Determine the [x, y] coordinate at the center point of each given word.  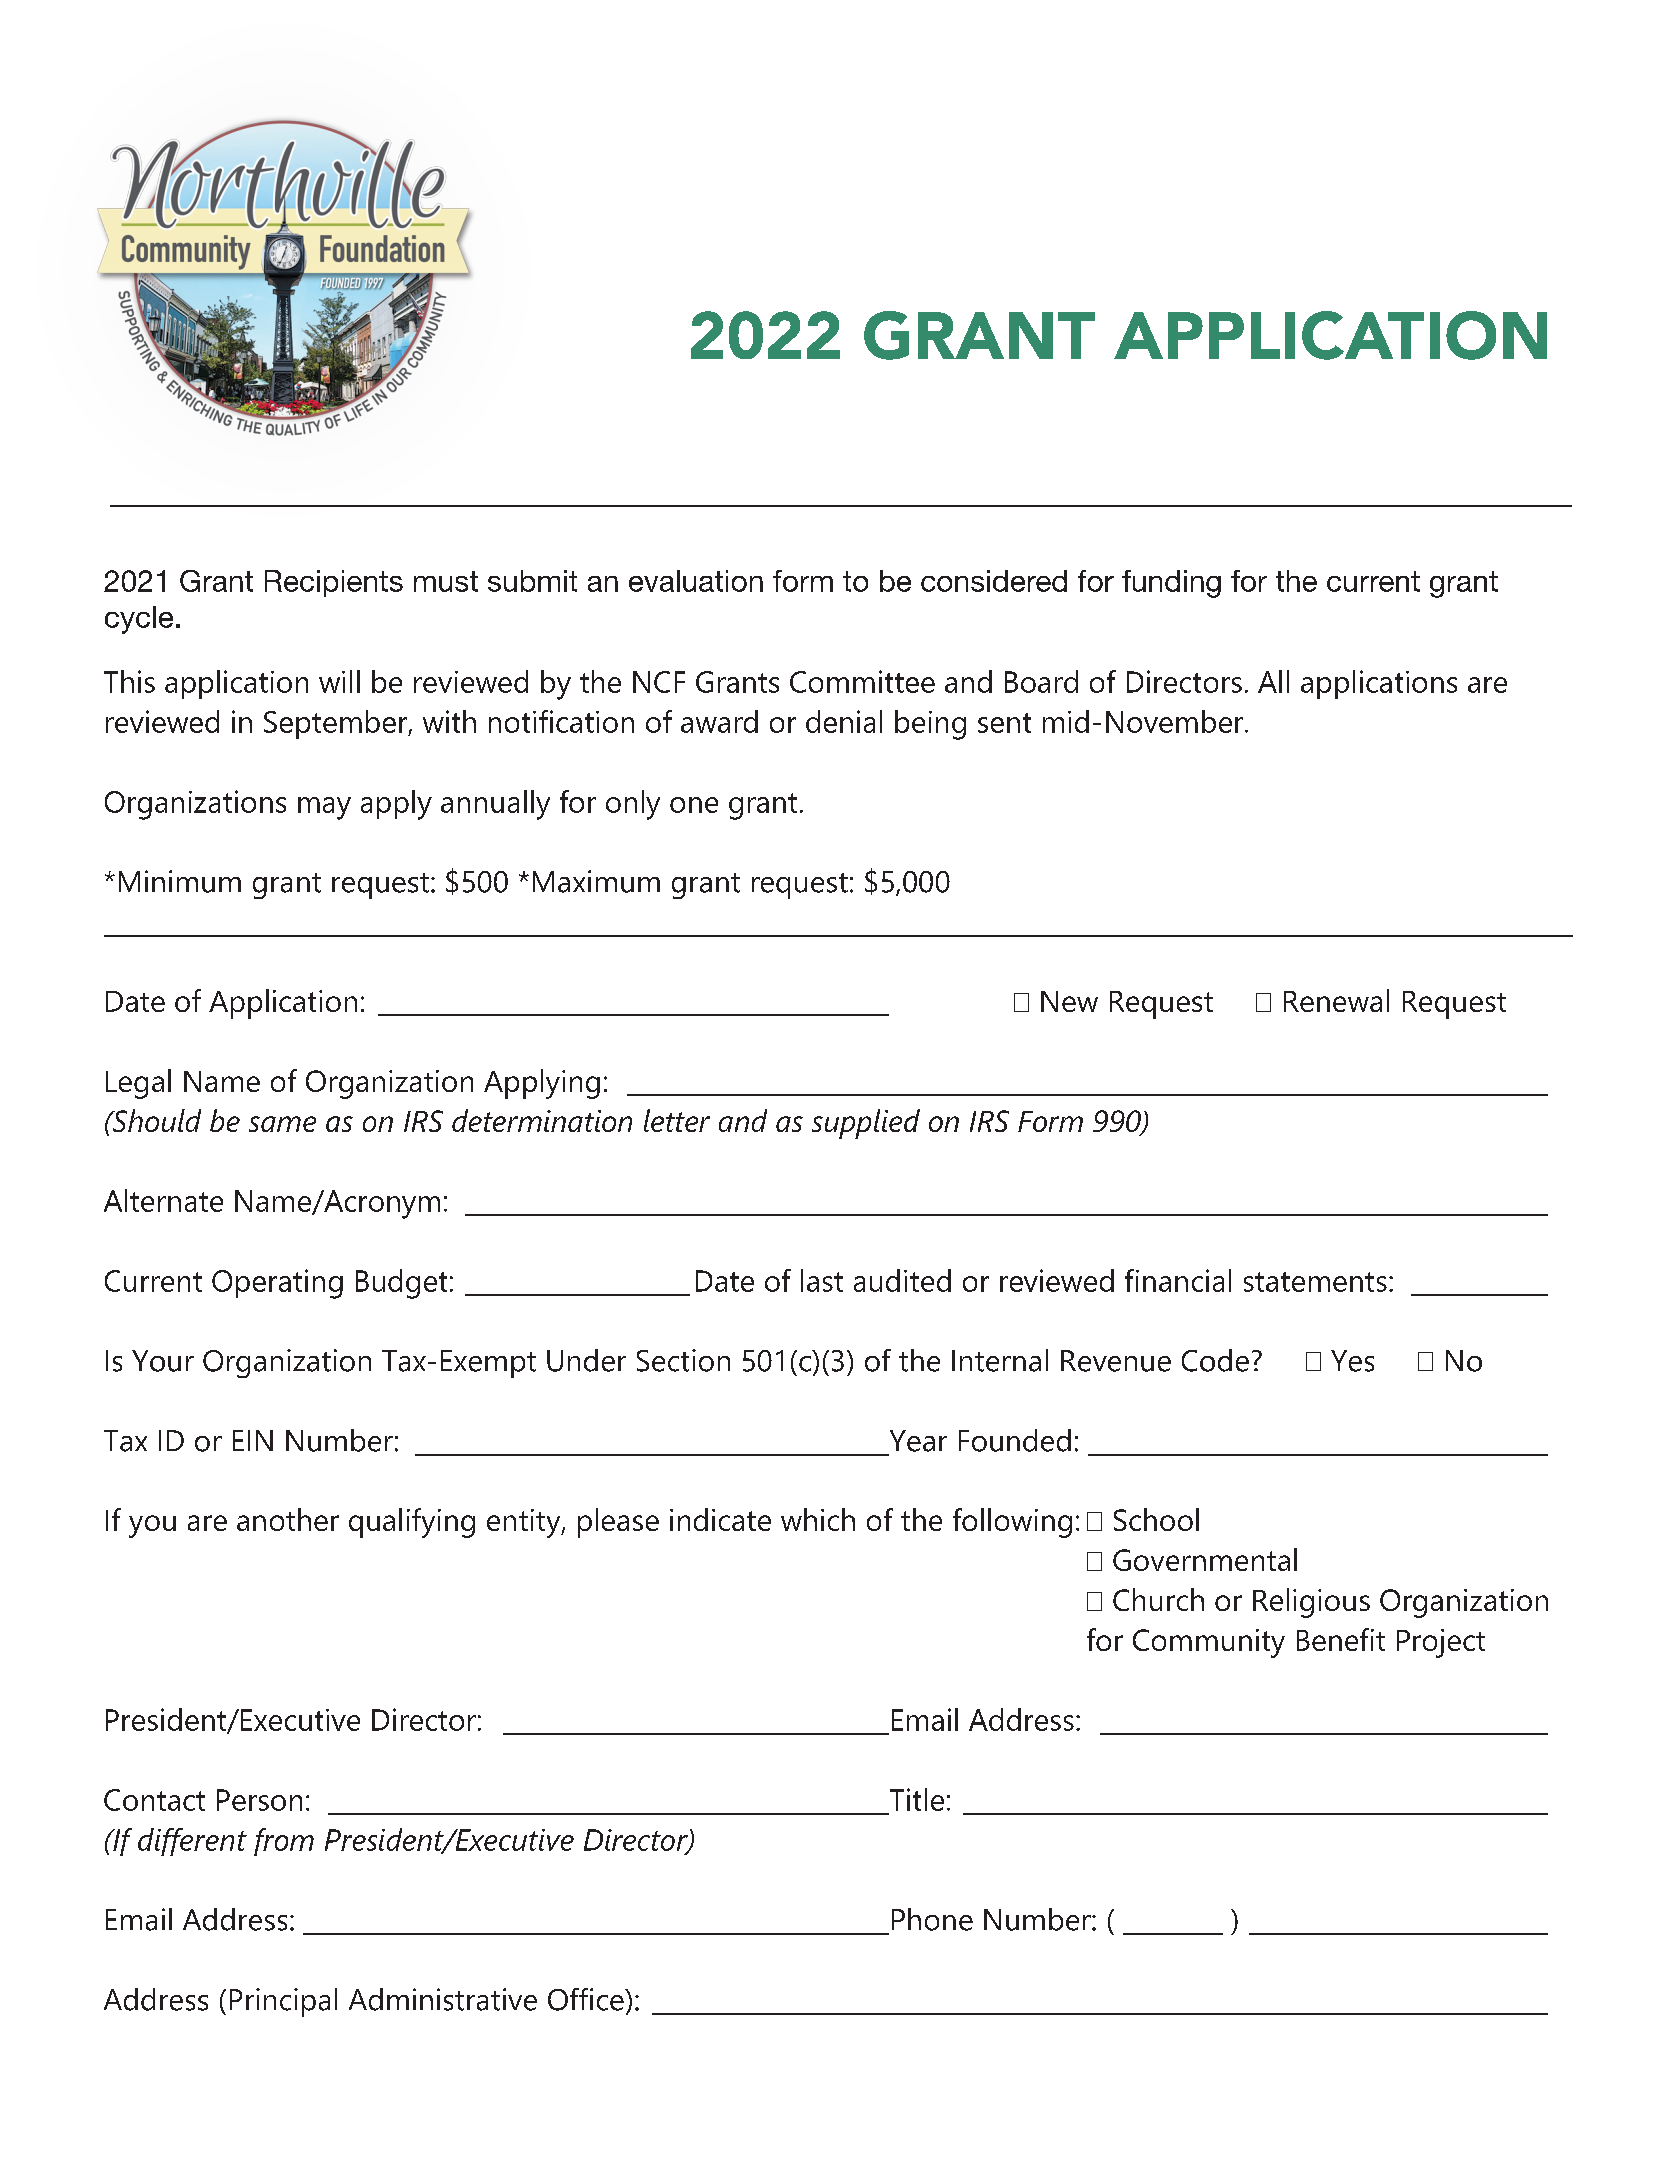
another [288, 1519]
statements [1315, 1282]
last [822, 1280]
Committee [862, 681]
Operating [277, 1284]
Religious [1311, 1603]
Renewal [1336, 1000]
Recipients [334, 583]
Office [587, 1999]
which [818, 1519]
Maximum [596, 881]
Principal [283, 2002]
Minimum [180, 881]
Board [1041, 681]
